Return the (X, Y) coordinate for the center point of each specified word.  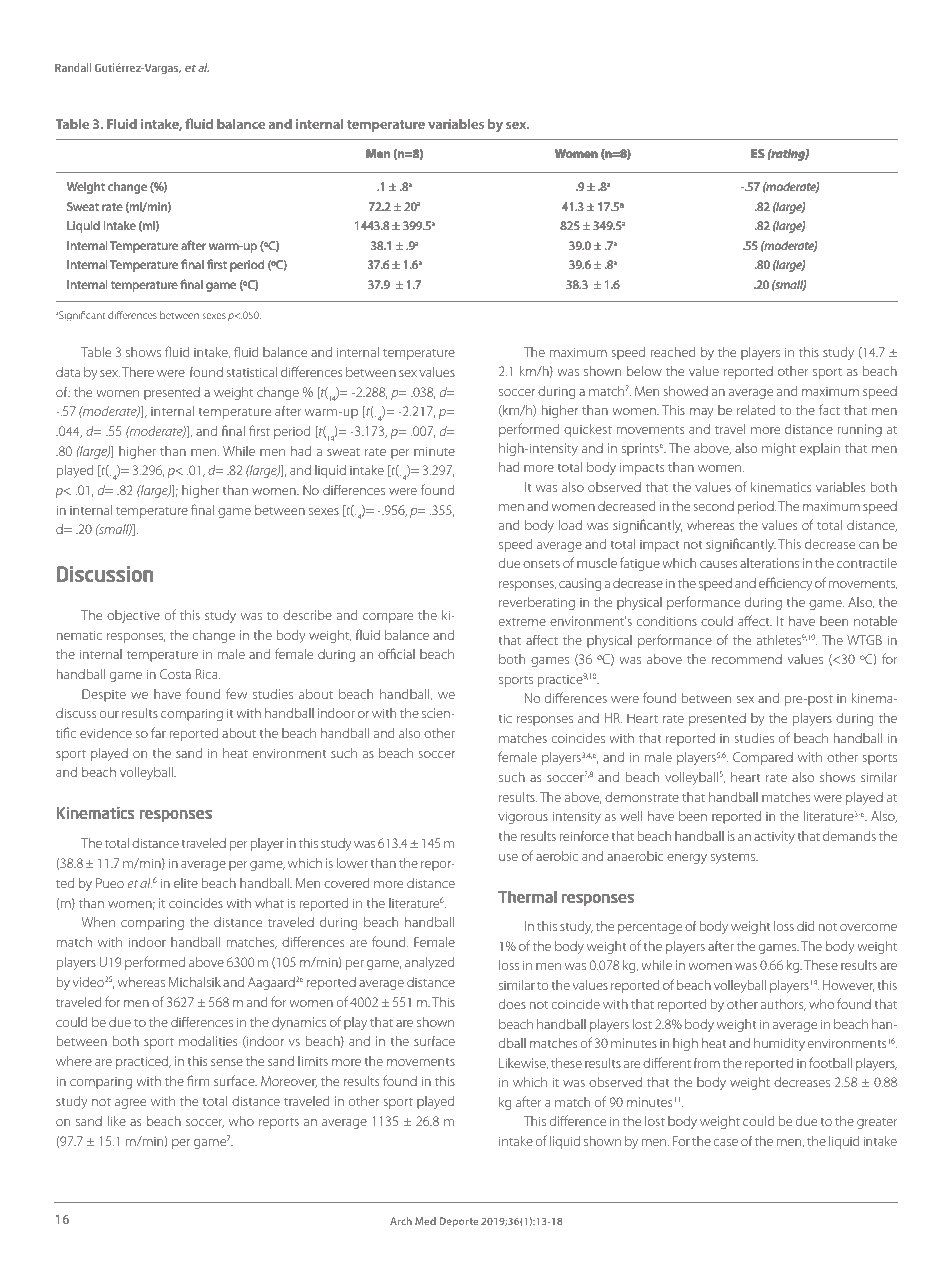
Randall (73, 67)
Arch (401, 1221)
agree (130, 1104)
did (805, 926)
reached (673, 352)
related (756, 410)
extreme (522, 622)
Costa (175, 674)
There (138, 372)
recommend (747, 659)
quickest (588, 430)
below (644, 371)
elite (186, 883)
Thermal (527, 897)
